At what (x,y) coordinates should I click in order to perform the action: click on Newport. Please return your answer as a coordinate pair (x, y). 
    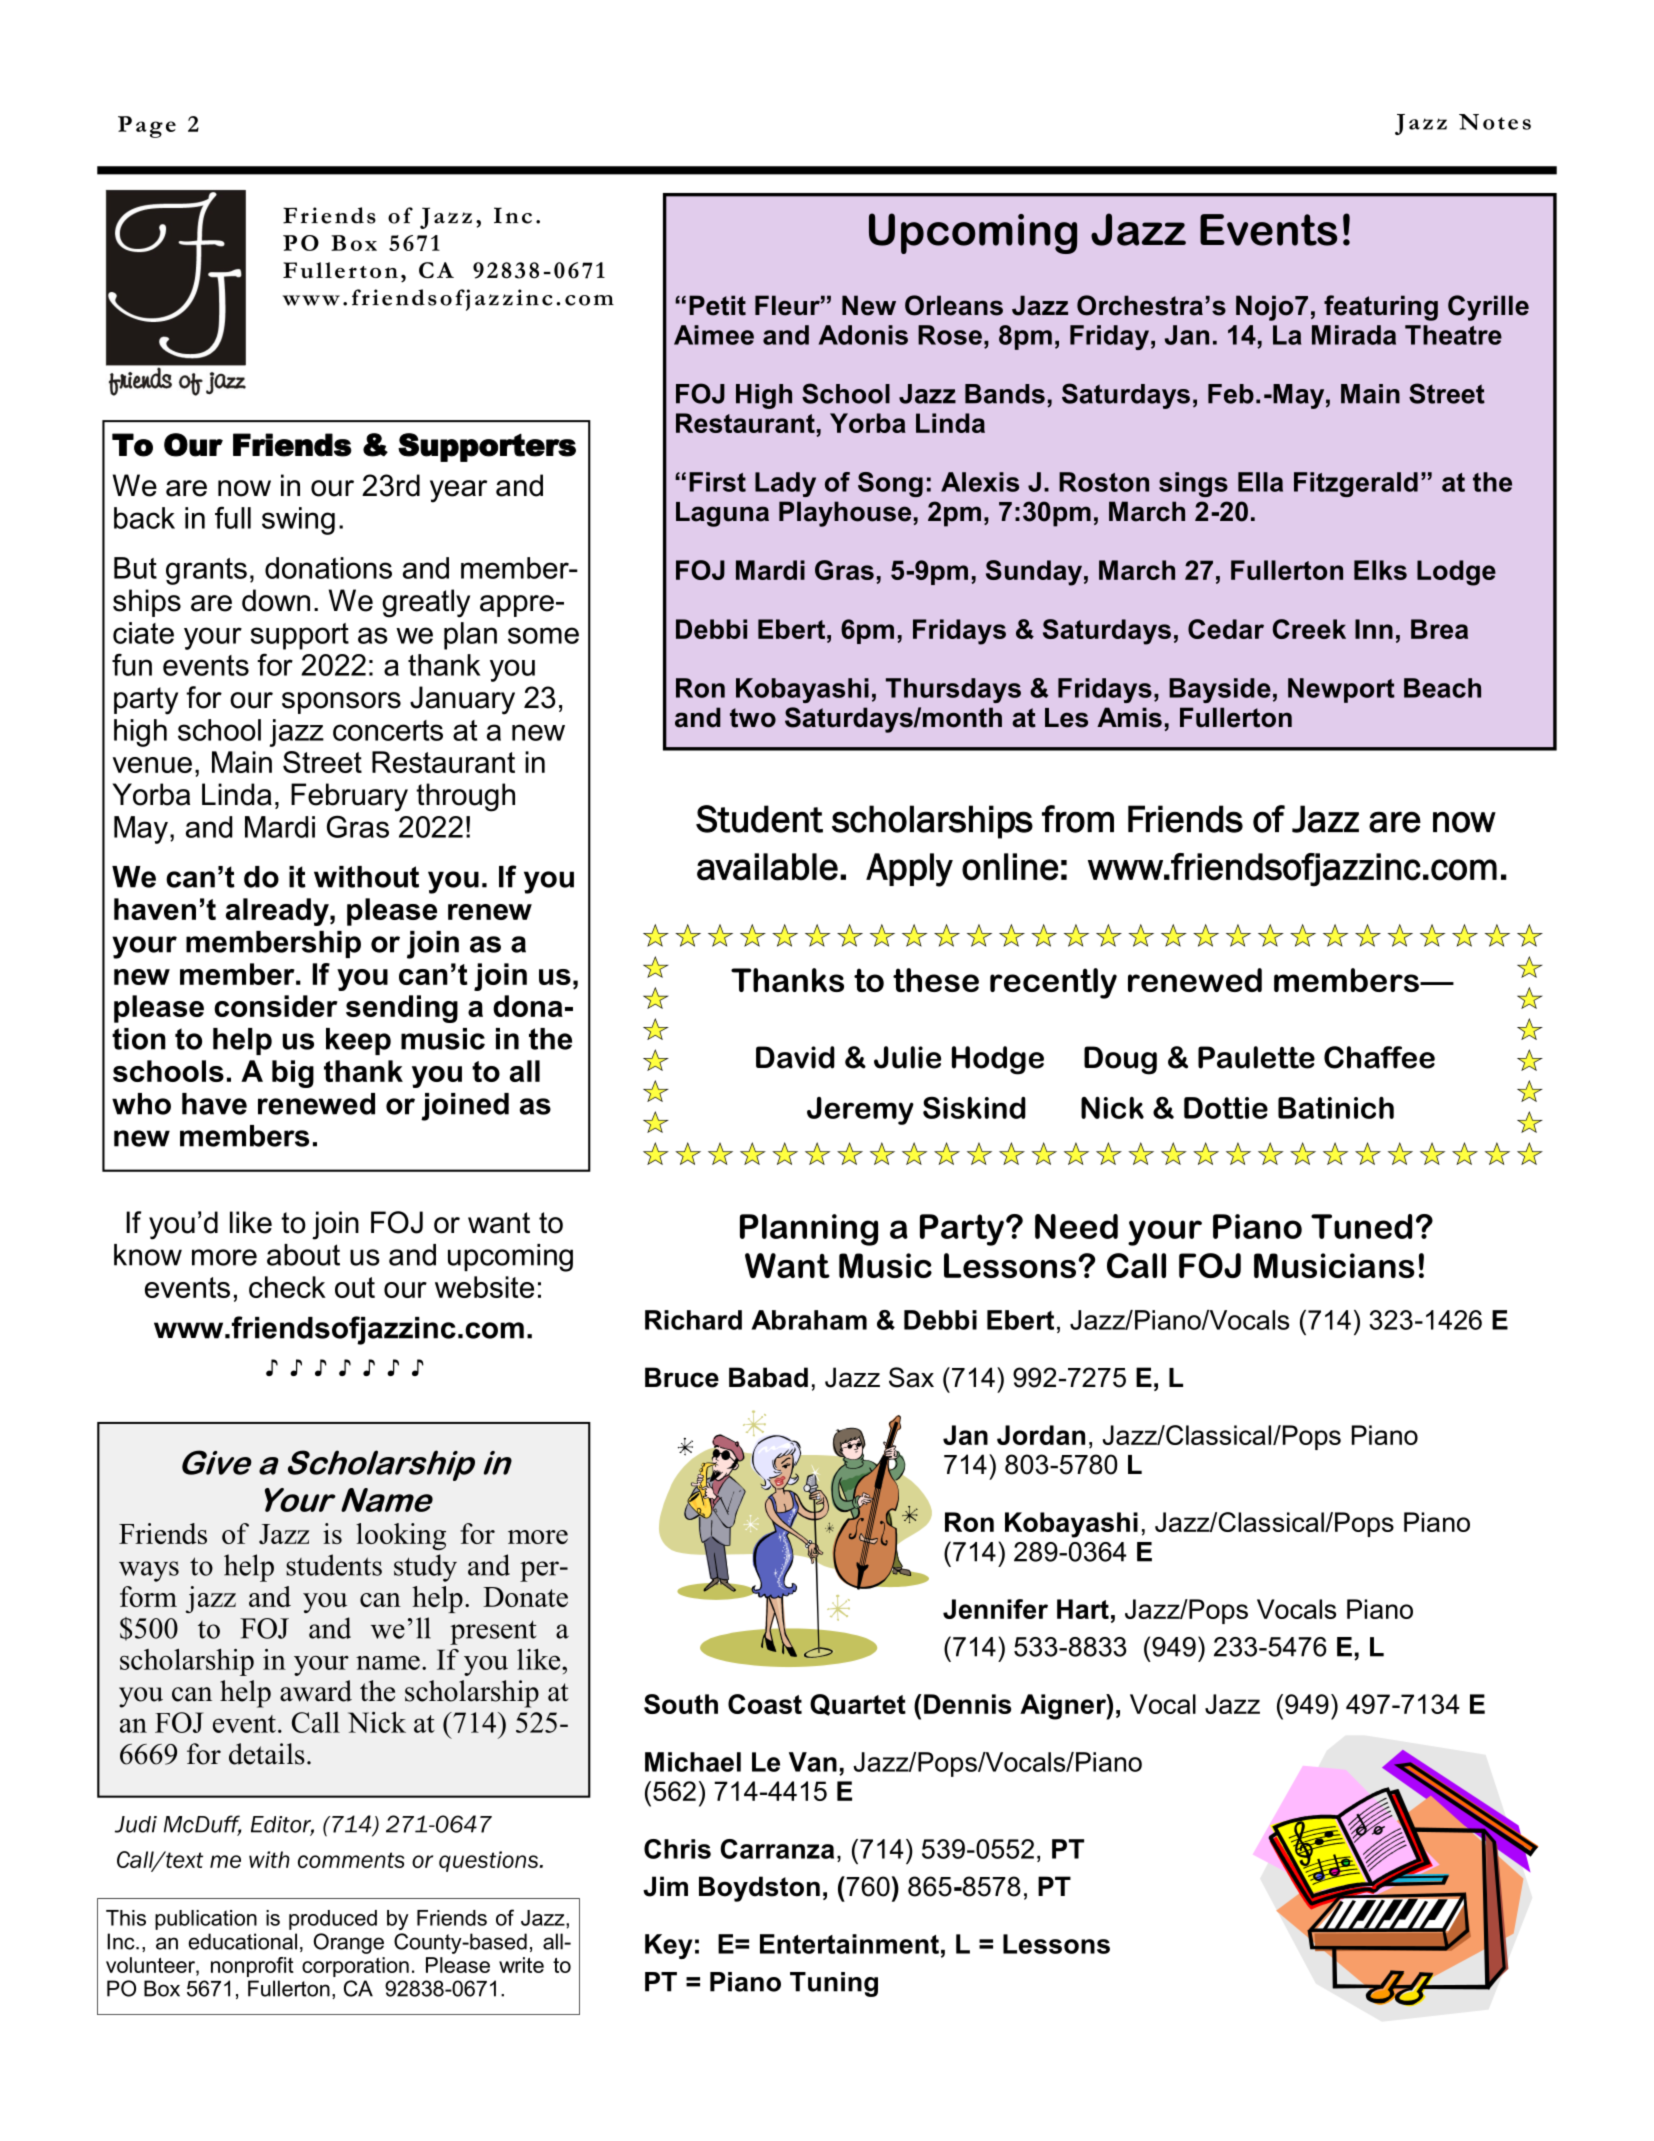
    Looking at the image, I should click on (1341, 690).
